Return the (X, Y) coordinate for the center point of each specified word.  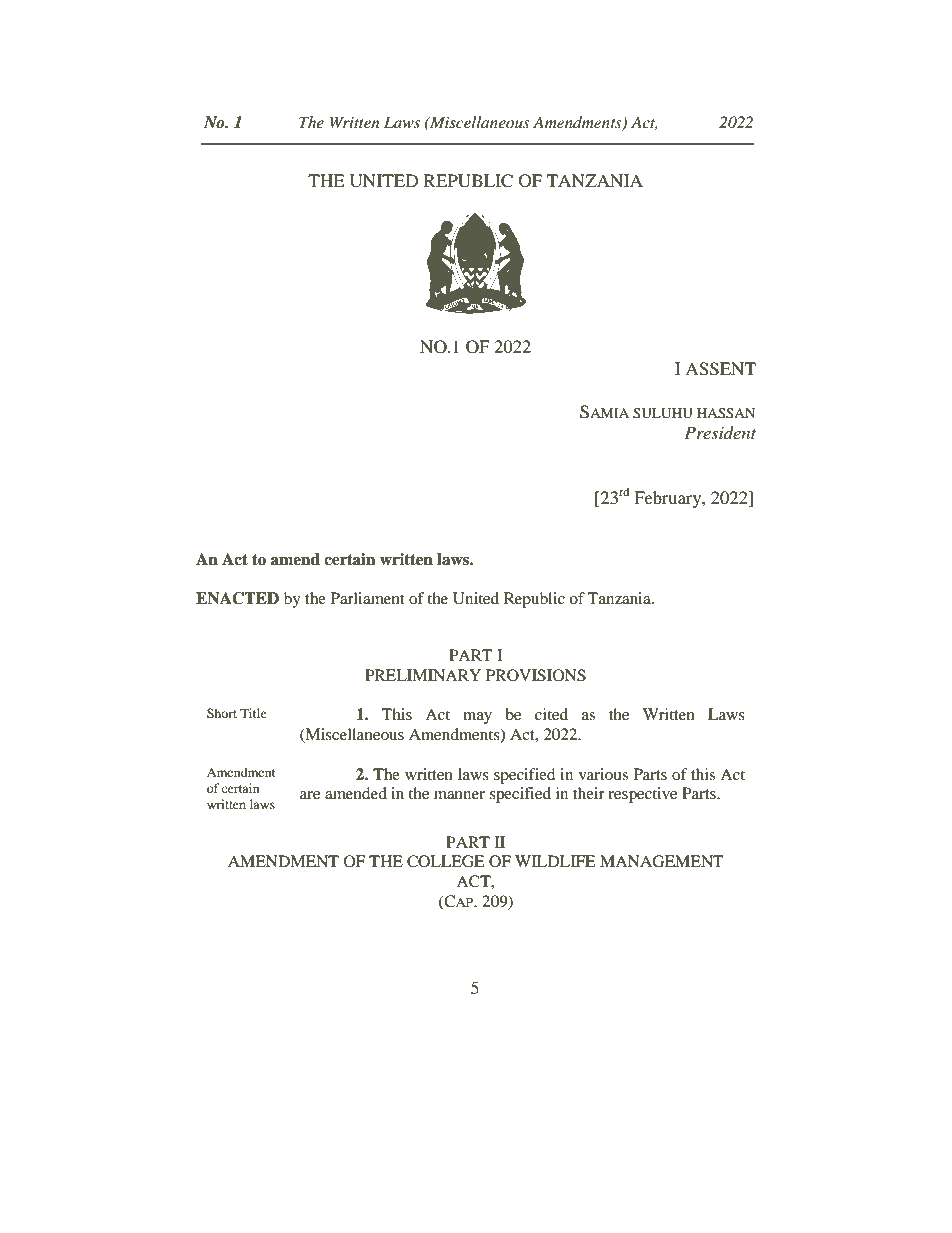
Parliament (367, 598)
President (720, 432)
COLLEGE (446, 861)
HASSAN (726, 413)
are (310, 795)
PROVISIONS (536, 675)
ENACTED (237, 598)
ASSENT (720, 369)
